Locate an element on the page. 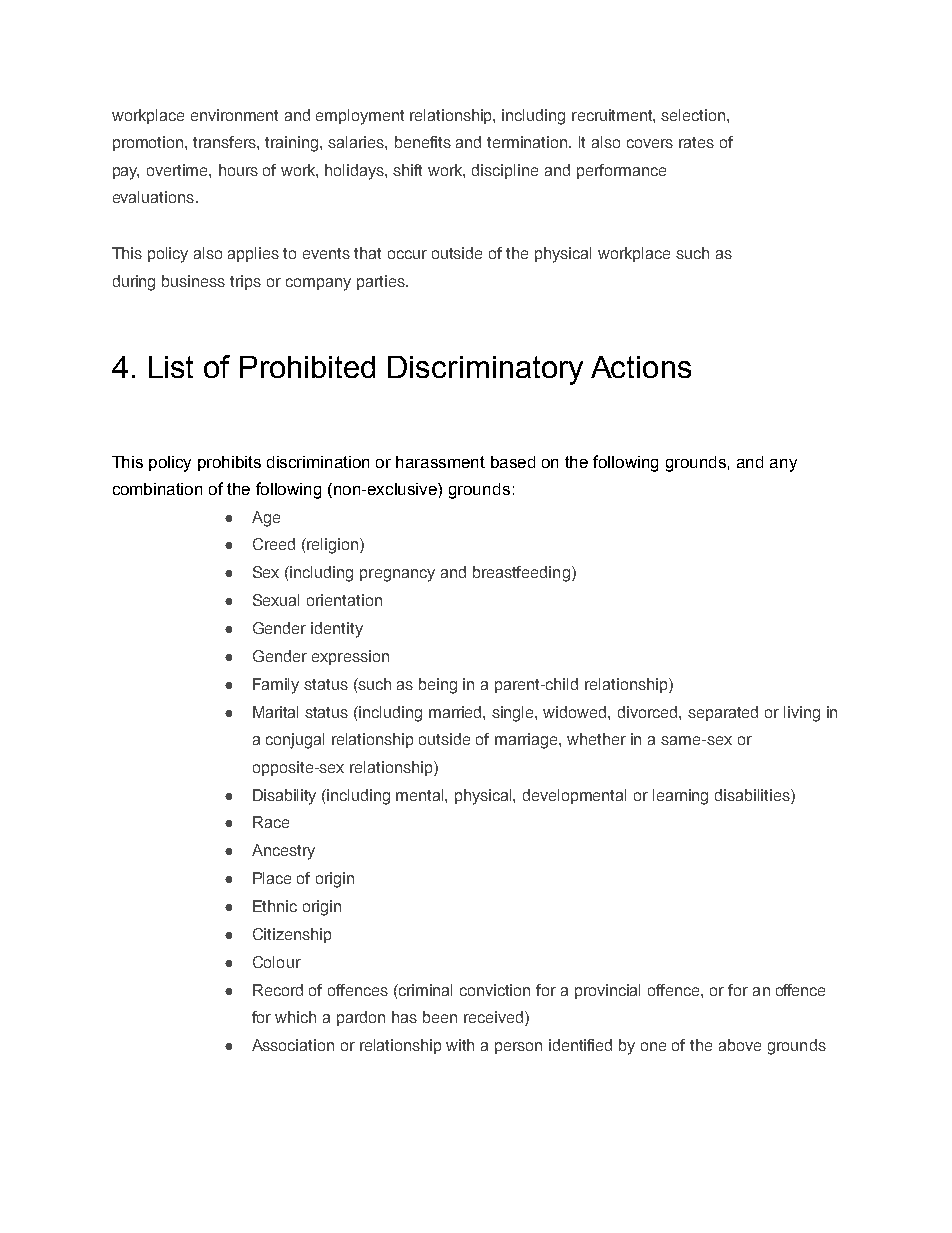 The height and width of the document is (1233, 952). Sexual is located at coordinates (276, 600).
